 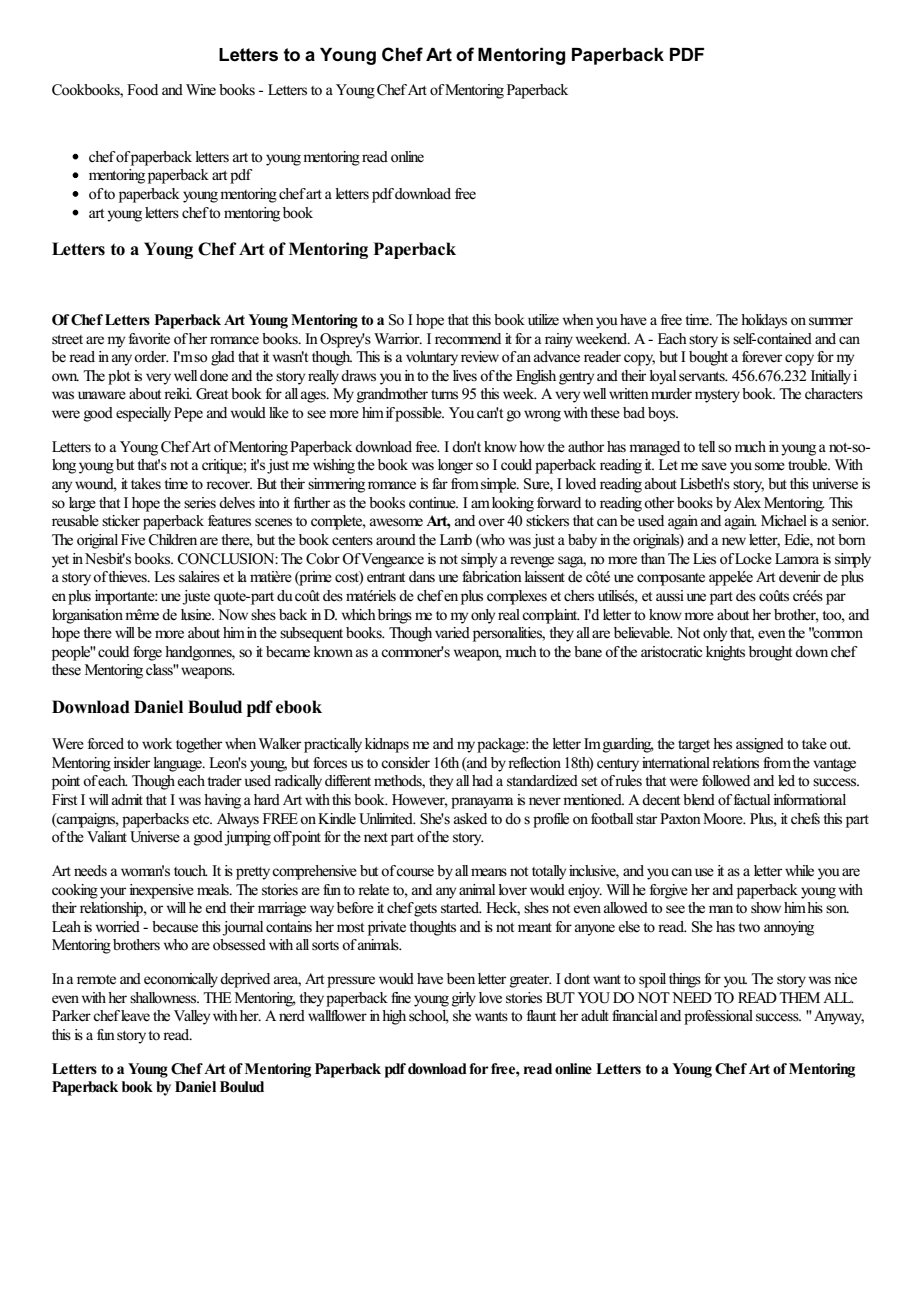 I want to click on especially, so click(x=143, y=414).
